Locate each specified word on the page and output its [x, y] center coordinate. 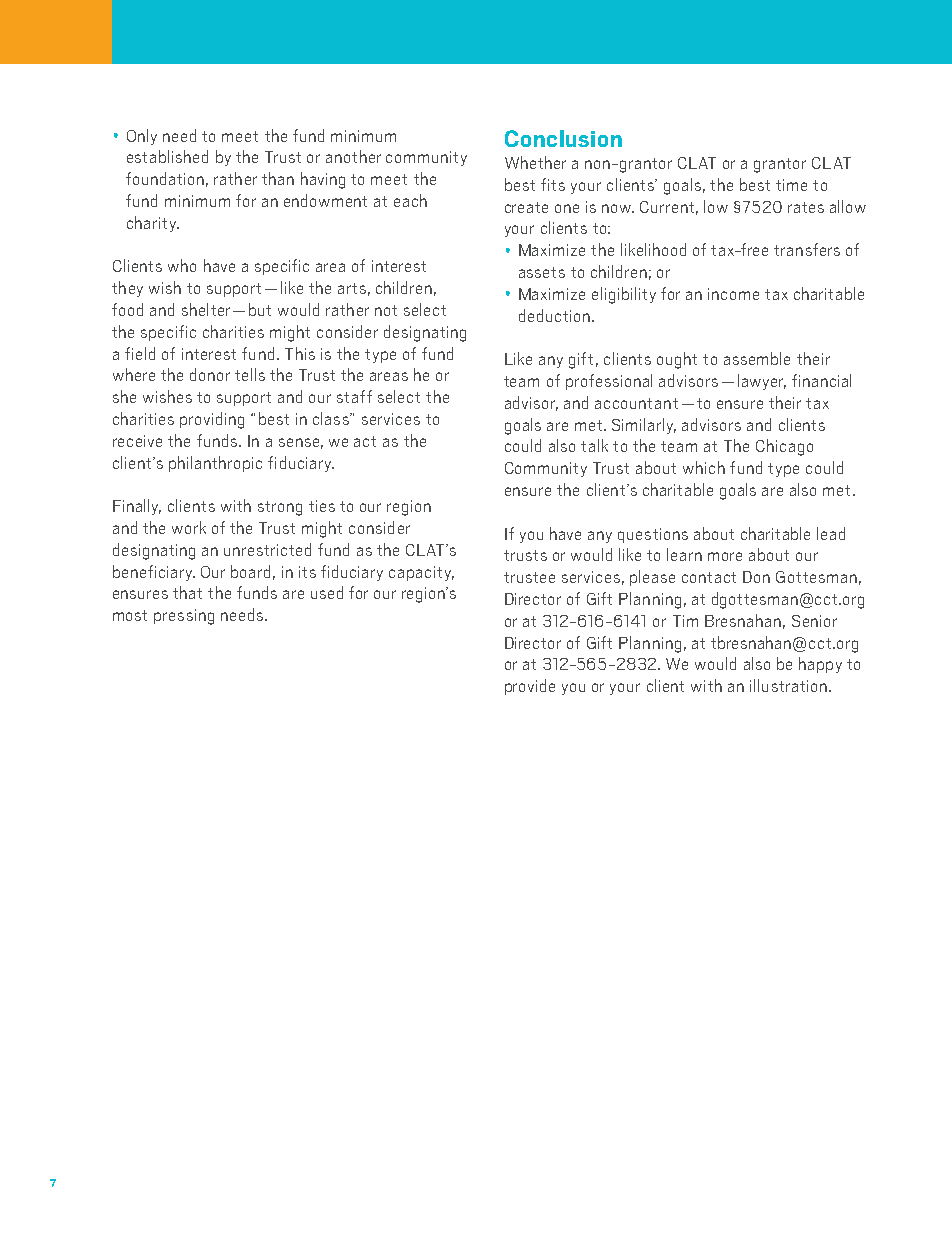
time [791, 185]
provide [530, 687]
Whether [535, 162]
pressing [184, 617]
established [167, 156]
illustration [788, 685]
